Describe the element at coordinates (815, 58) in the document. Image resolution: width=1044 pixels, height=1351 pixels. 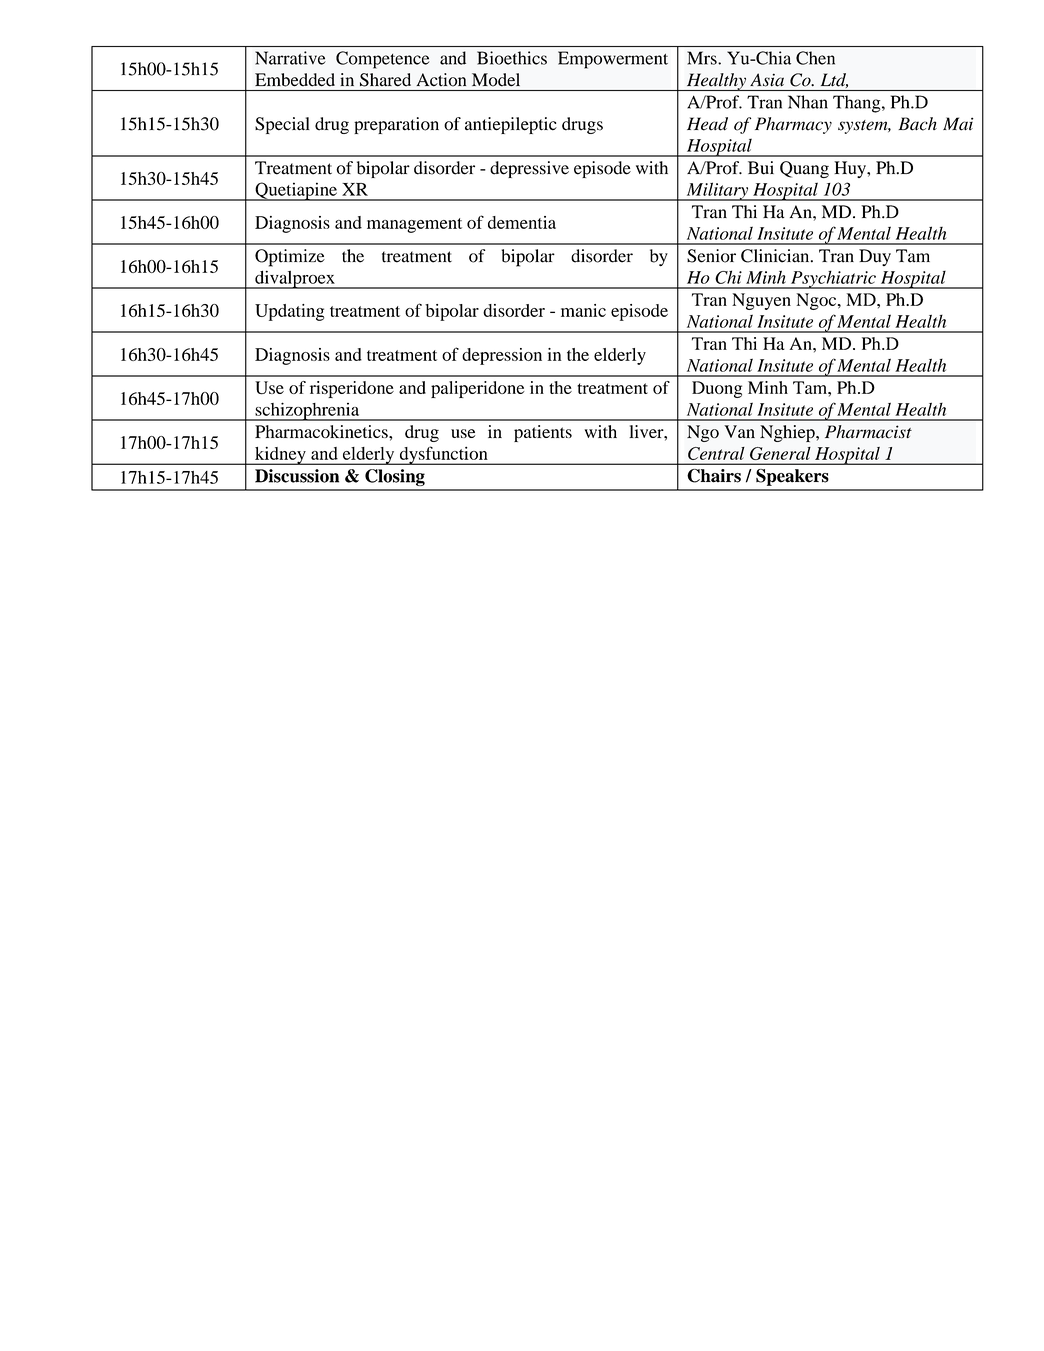
I see `Chen` at that location.
